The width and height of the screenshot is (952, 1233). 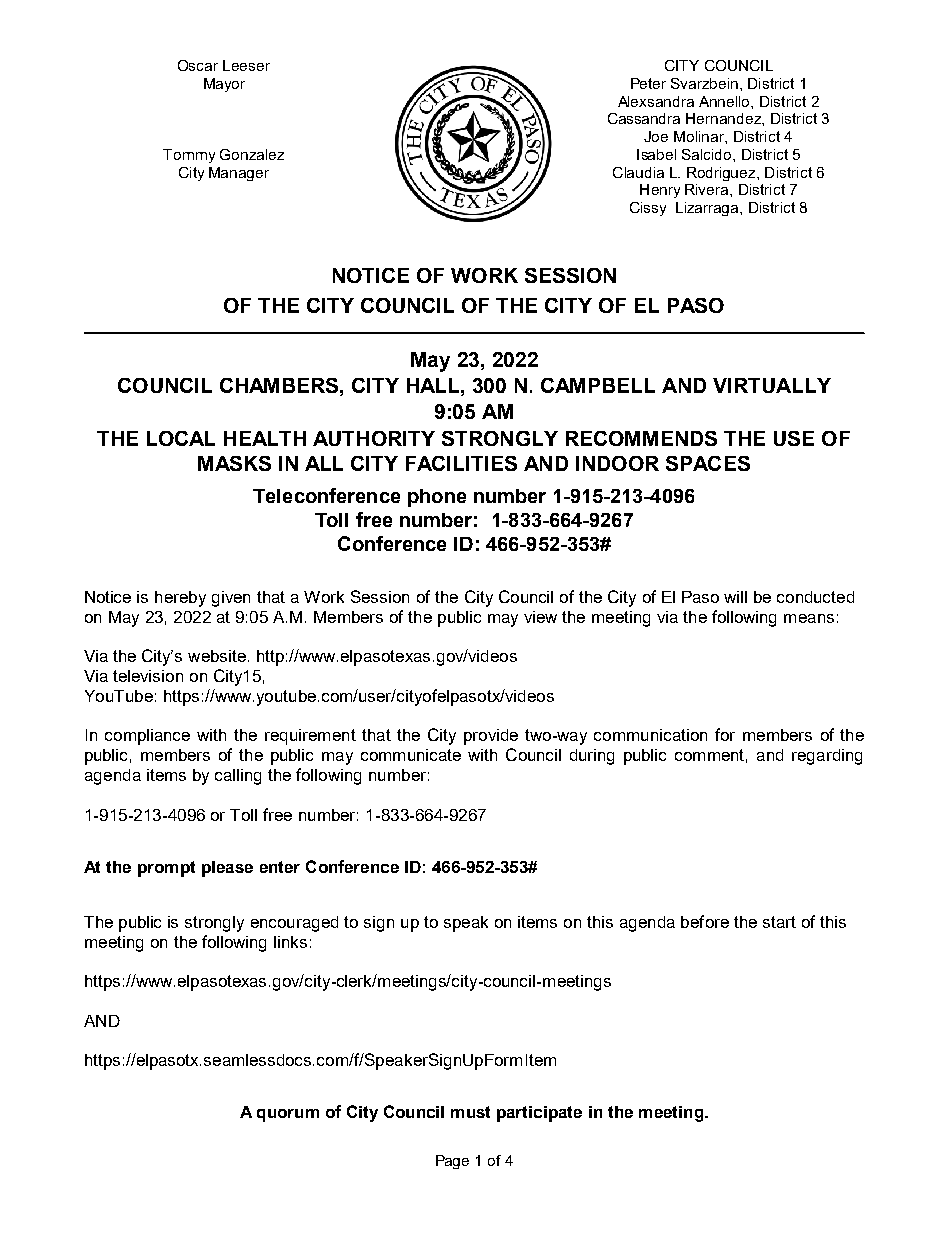 What do you see at coordinates (735, 597) in the screenshot?
I see `will` at bounding box center [735, 597].
